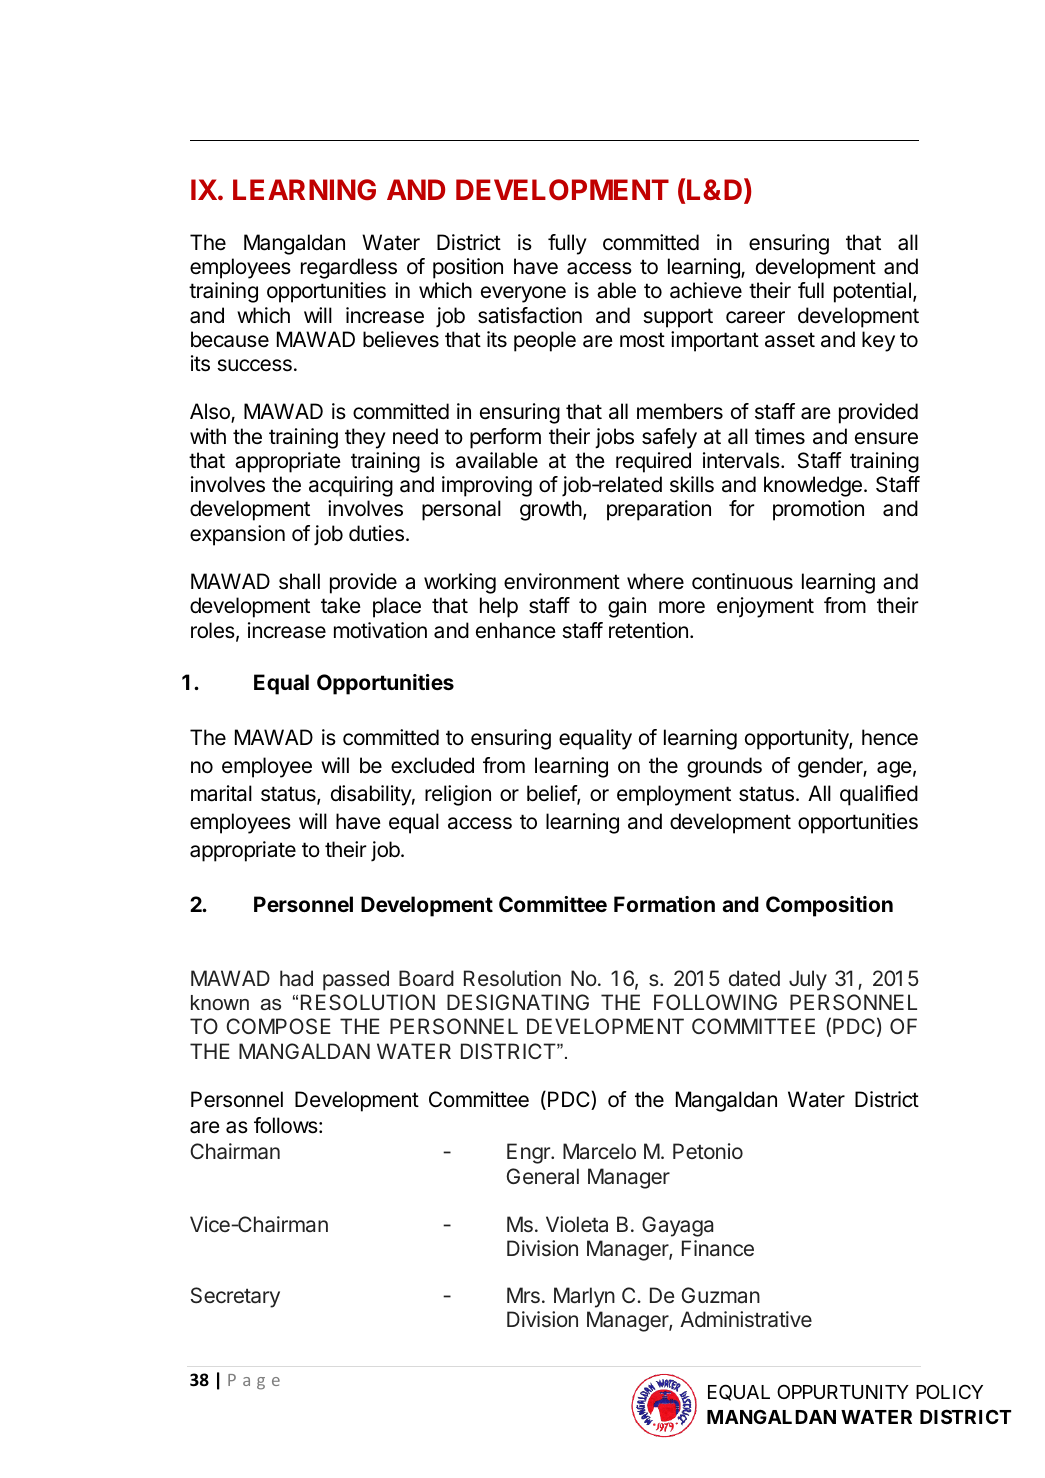  Describe the element at coordinates (872, 292) in the screenshot. I see `potential` at that location.
